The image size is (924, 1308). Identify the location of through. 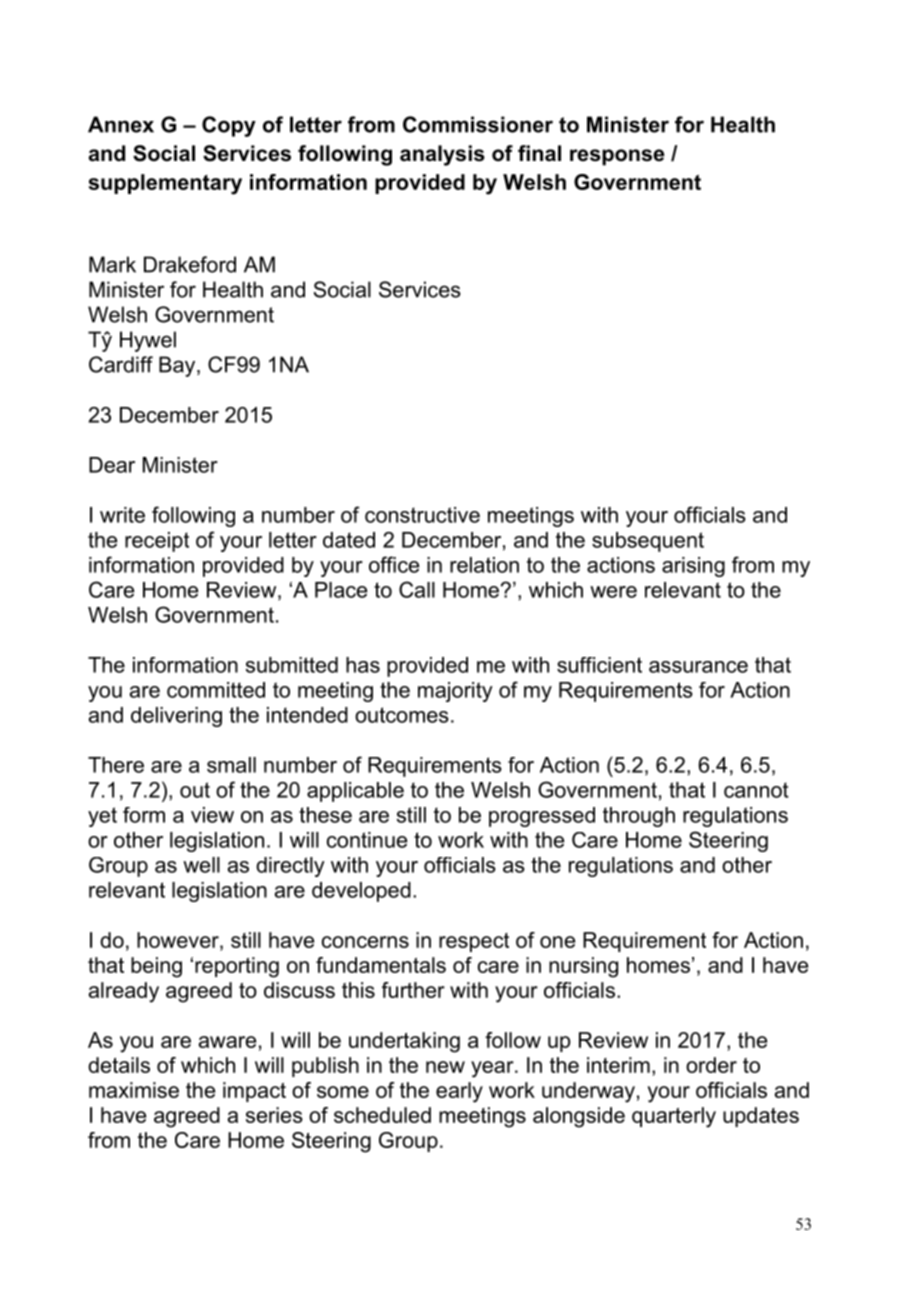
(639, 817).
